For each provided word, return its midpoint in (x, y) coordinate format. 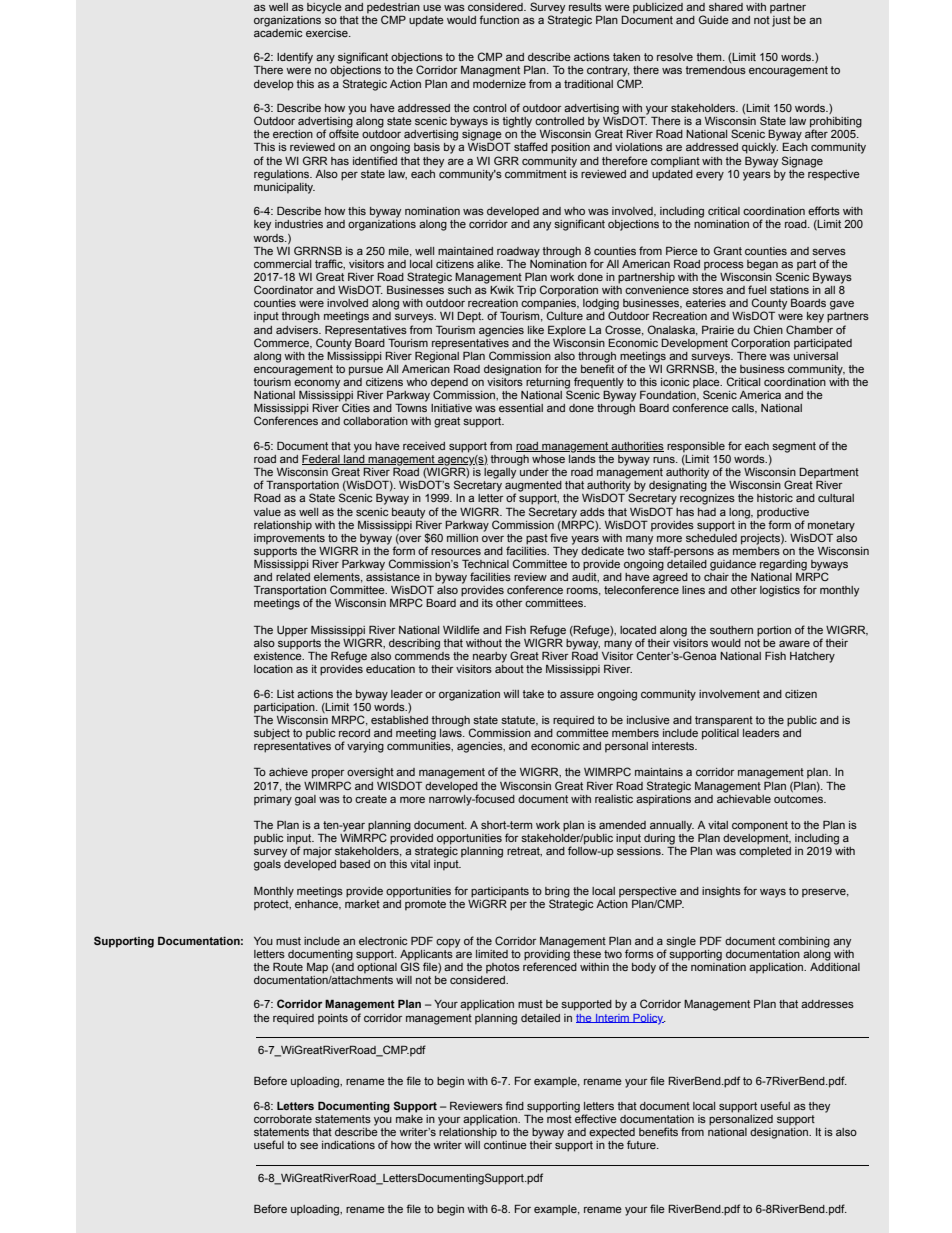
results (585, 7)
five (559, 537)
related (293, 575)
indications (348, 1145)
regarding (783, 565)
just (780, 20)
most (559, 1119)
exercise (328, 33)
